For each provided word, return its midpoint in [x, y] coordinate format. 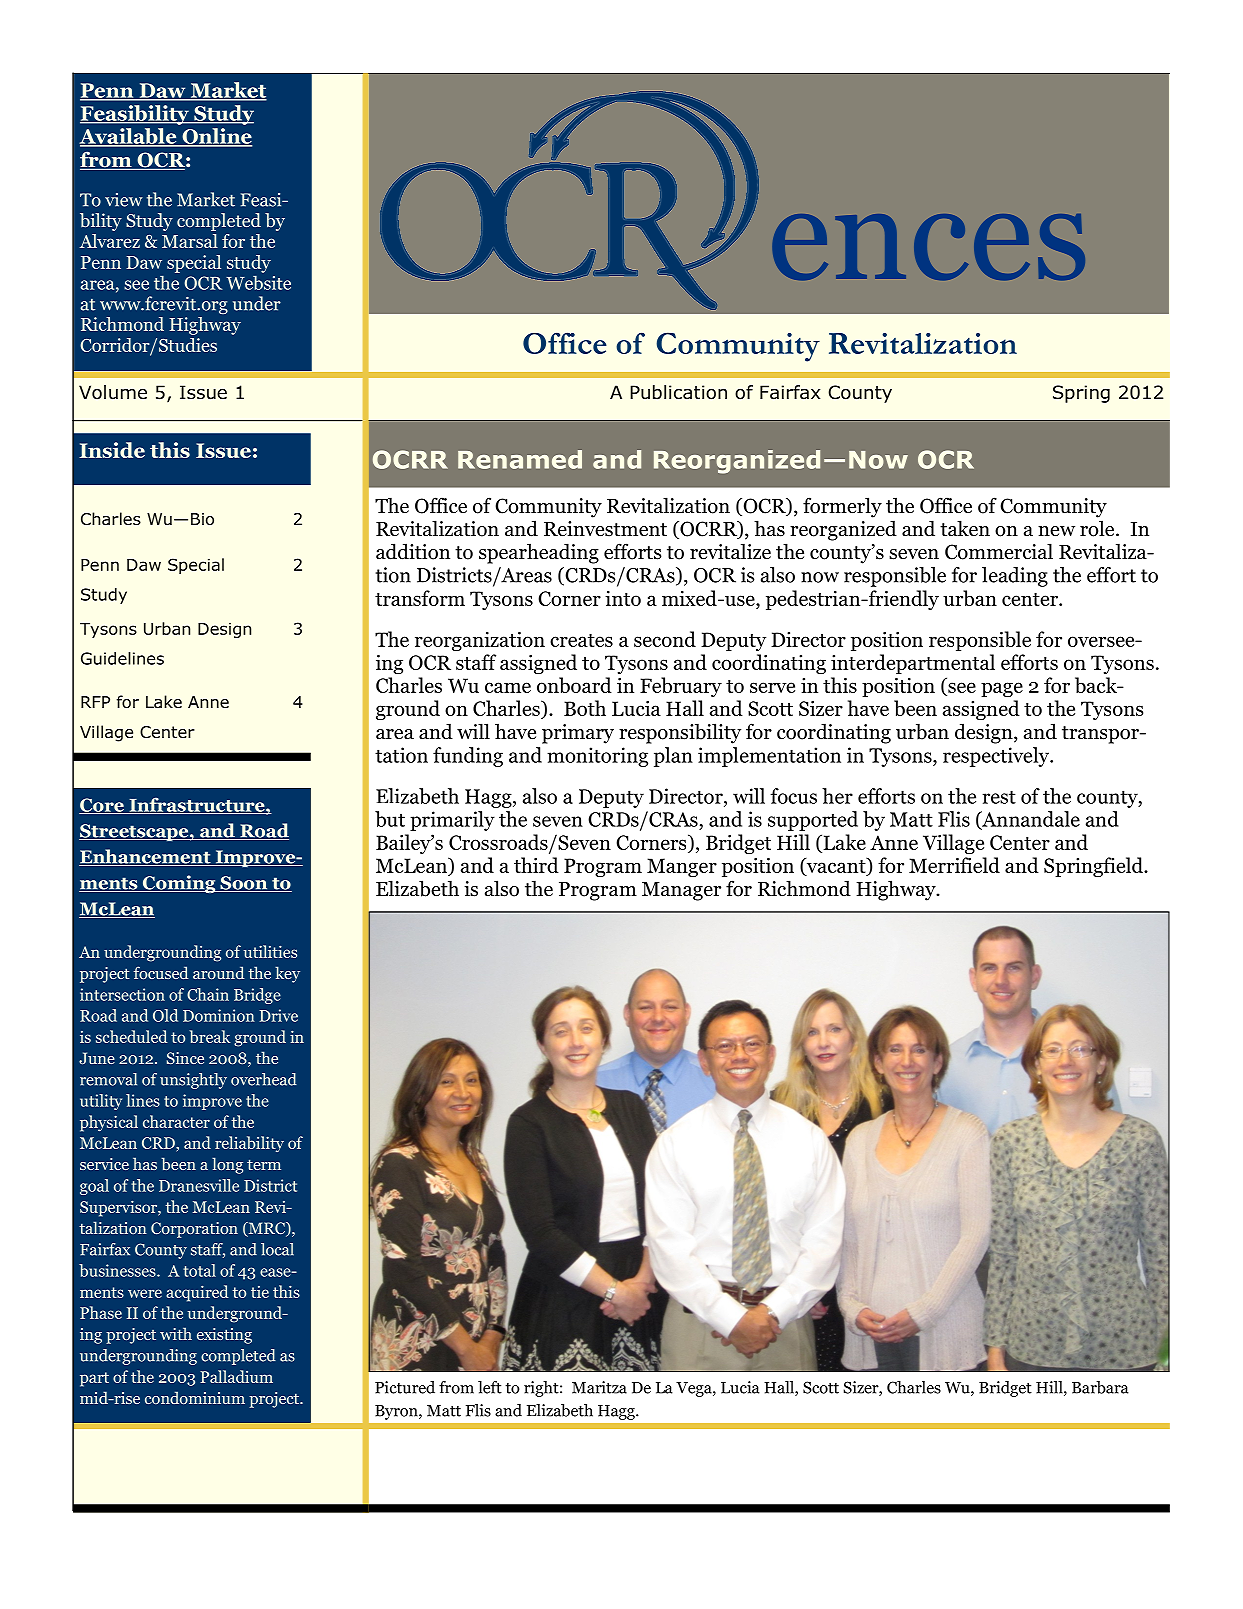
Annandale [1030, 820]
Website [258, 282]
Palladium [236, 1376]
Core [102, 806]
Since [185, 1058]
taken [965, 528]
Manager [681, 891]
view [124, 200]
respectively [997, 757]
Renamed [520, 459]
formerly [842, 507]
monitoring [597, 757]
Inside [112, 450]
